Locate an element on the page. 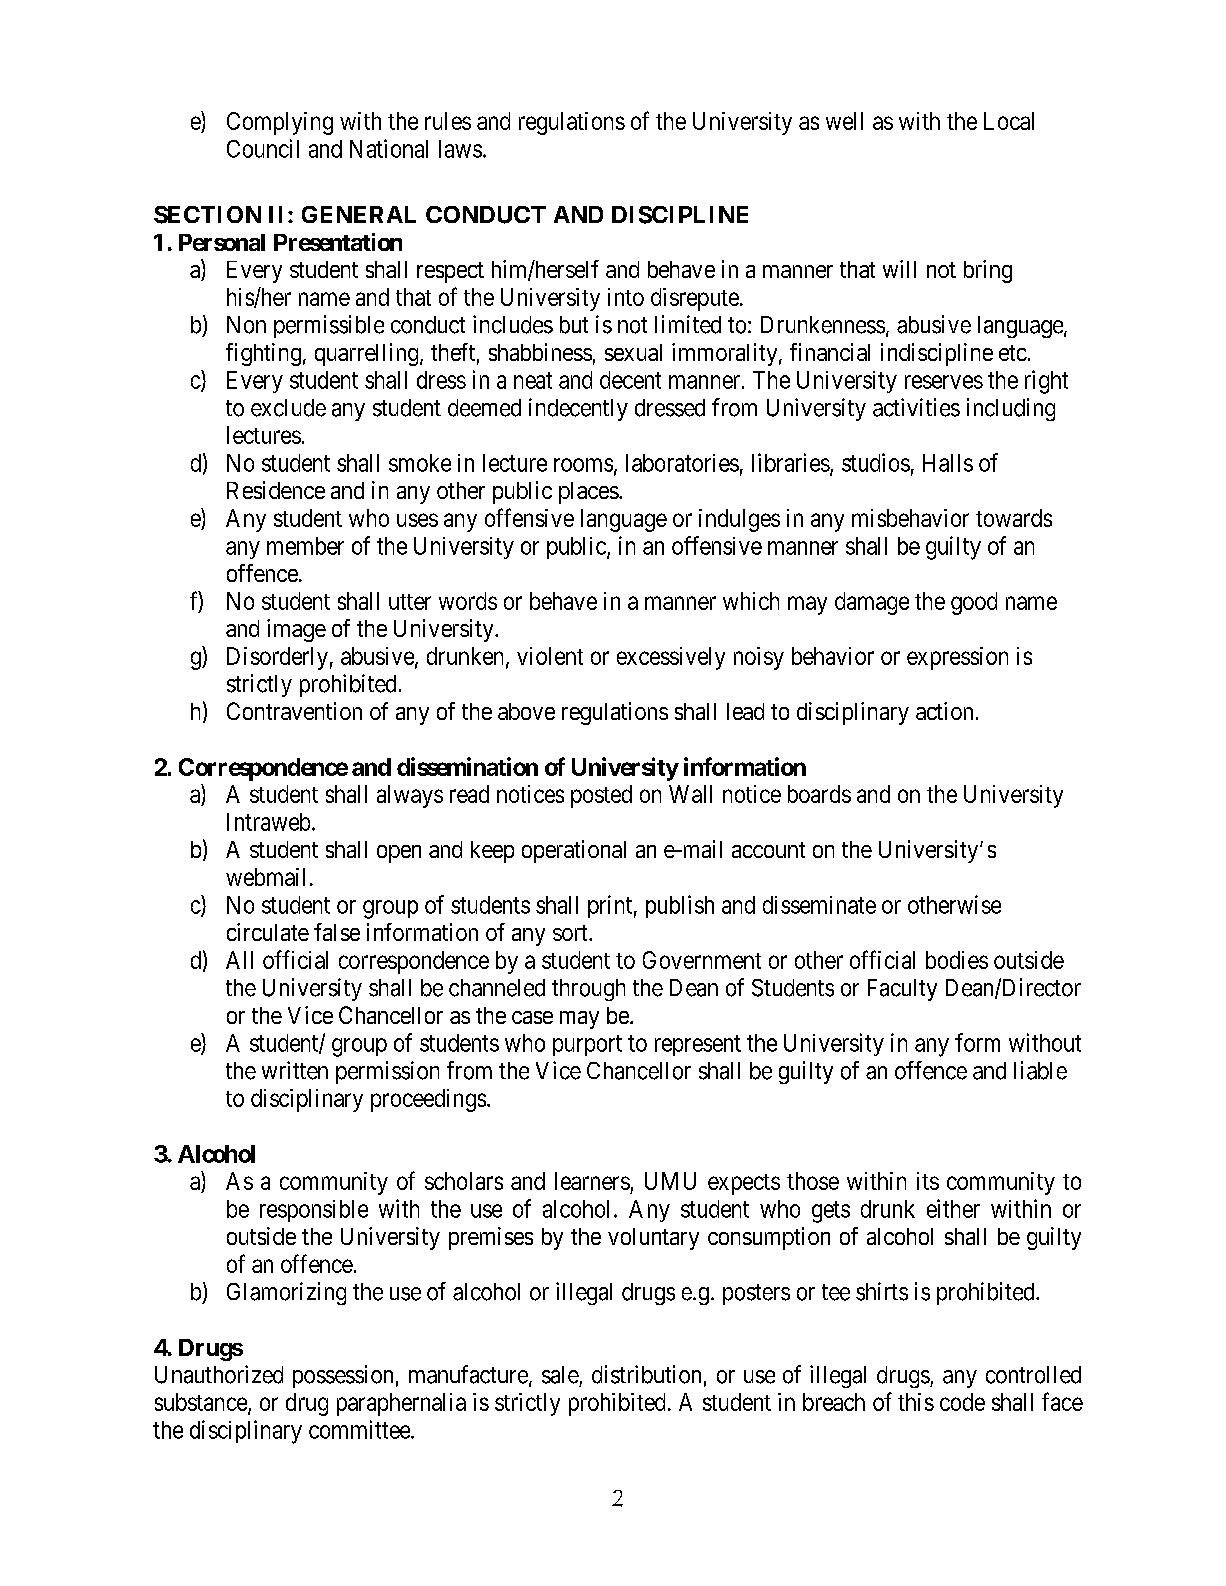  liable is located at coordinates (1040, 1070).
